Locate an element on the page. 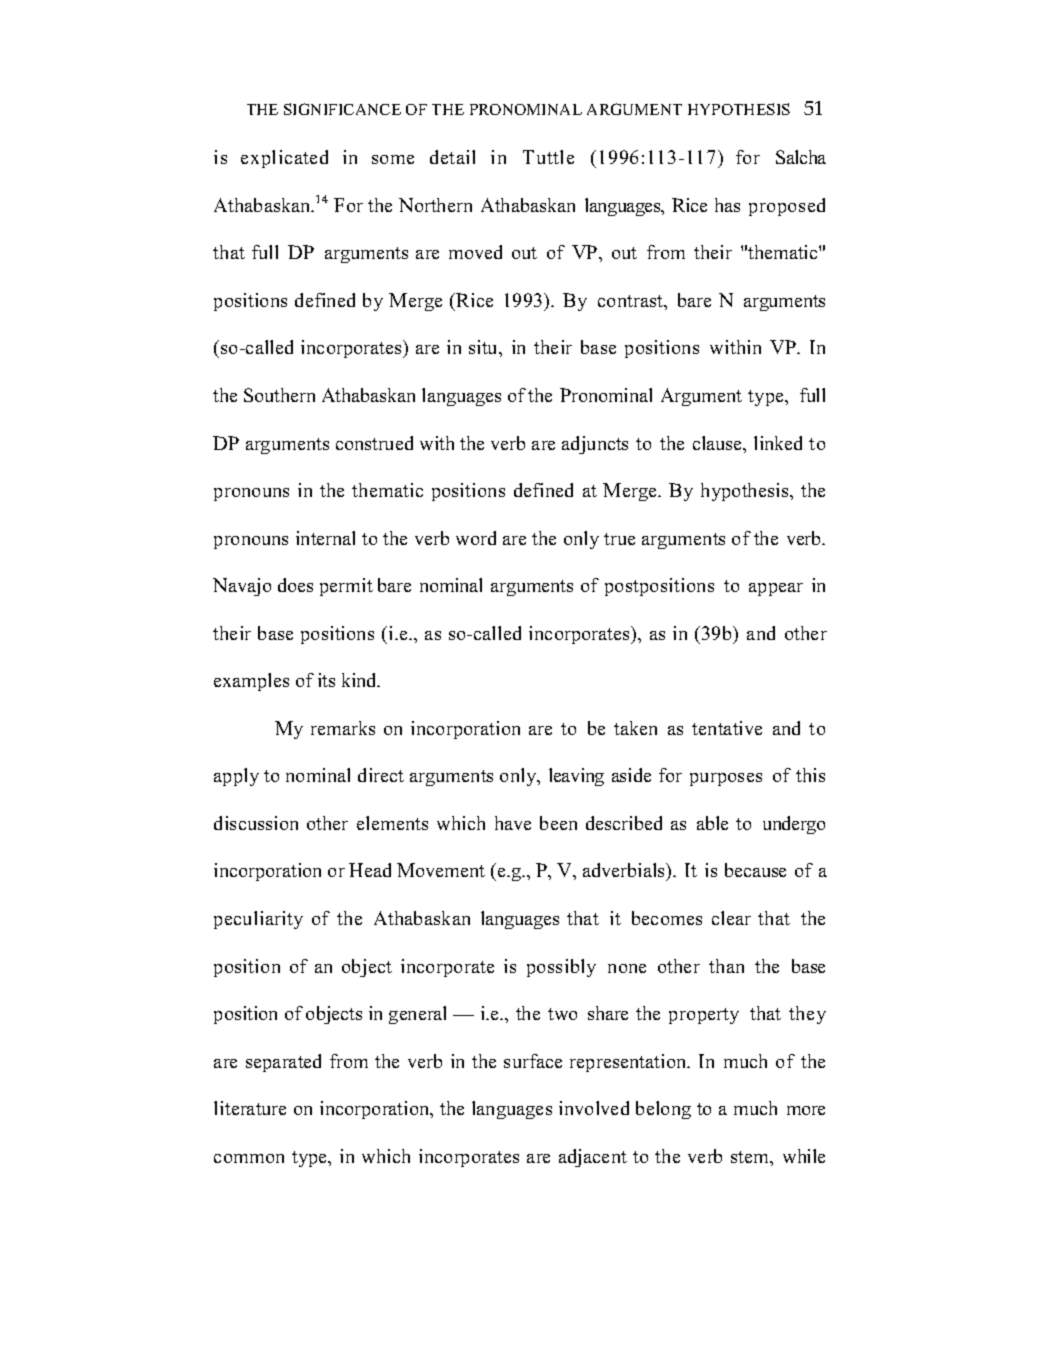 The image size is (1039, 1345). explicated is located at coordinates (284, 159).
